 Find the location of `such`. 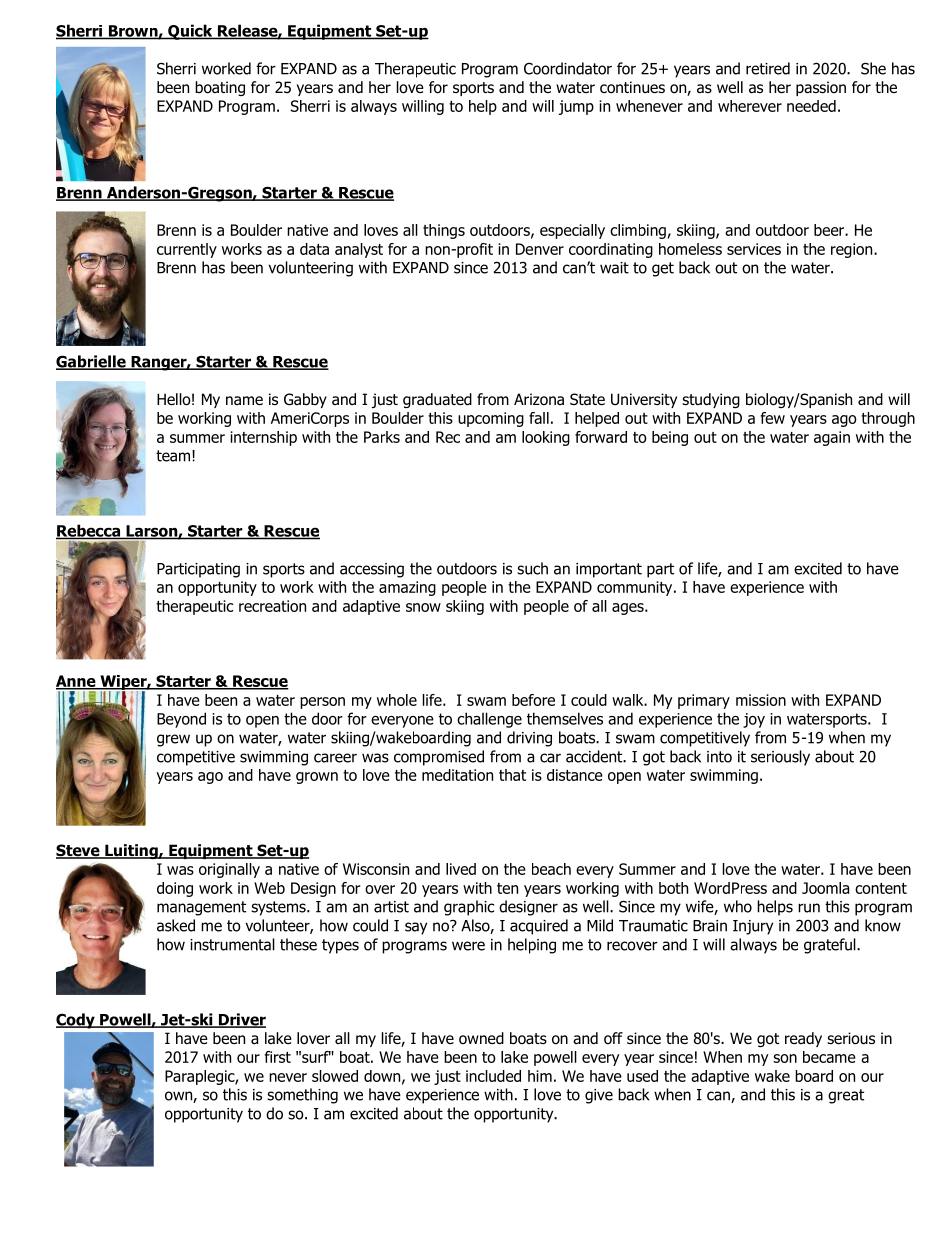

such is located at coordinates (532, 568).
